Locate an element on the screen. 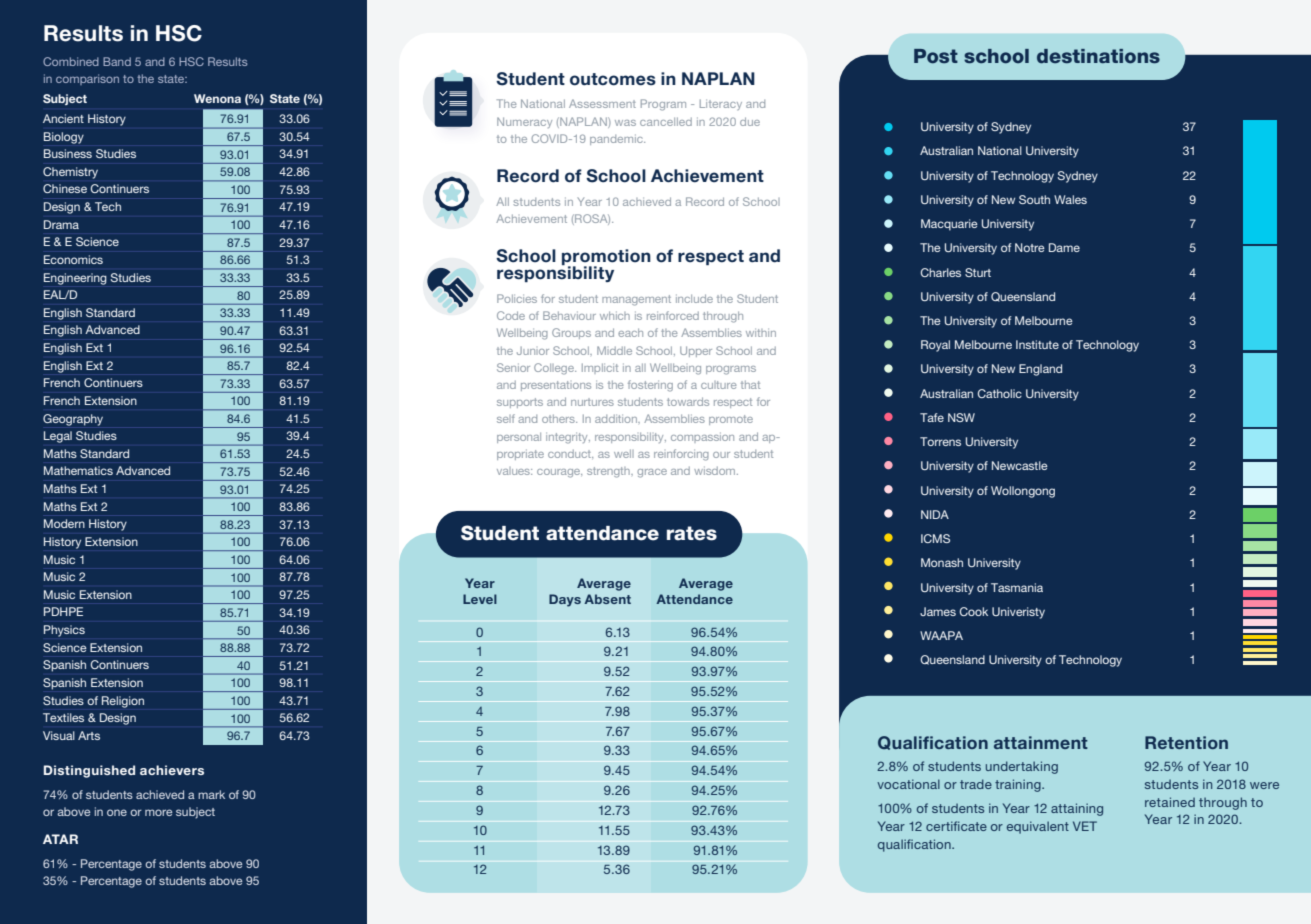  destinations is located at coordinates (1098, 56).
